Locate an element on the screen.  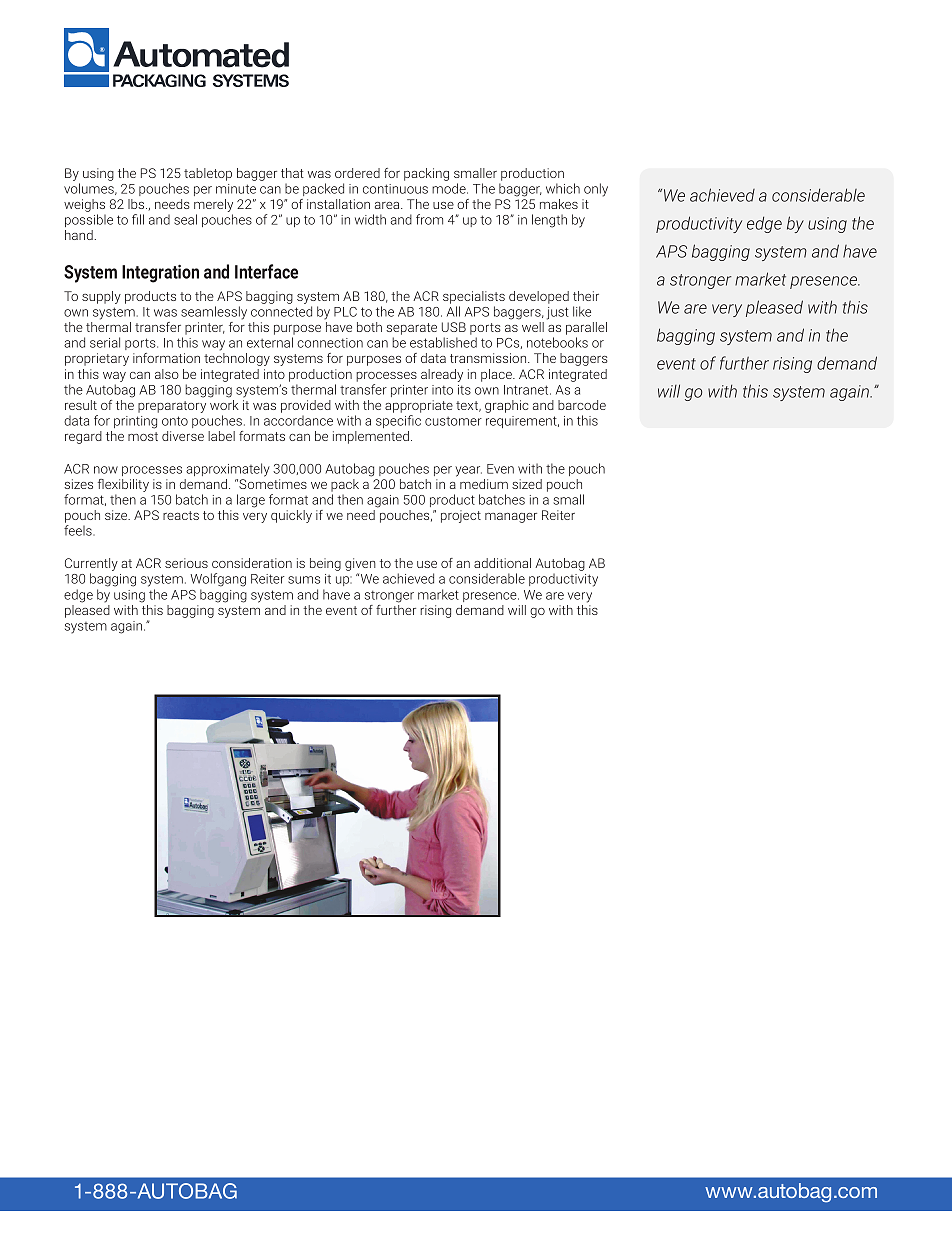
which is located at coordinates (563, 188).
